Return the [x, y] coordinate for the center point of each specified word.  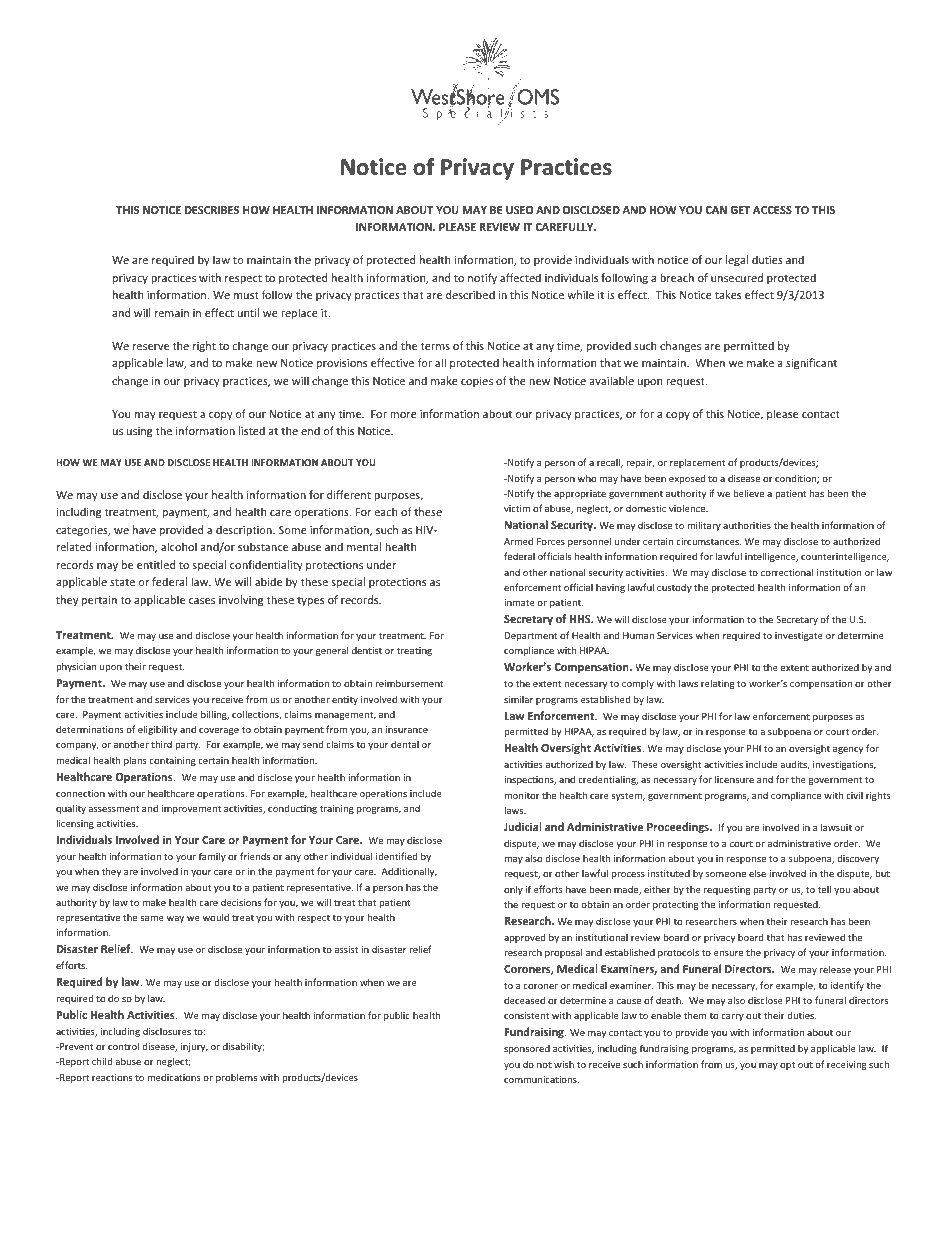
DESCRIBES [212, 210]
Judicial [523, 826]
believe [749, 493]
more [403, 415]
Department [531, 636]
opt [787, 1065]
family [212, 857]
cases [202, 601]
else [757, 873]
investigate [799, 636]
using [139, 432]
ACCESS [772, 210]
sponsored [527, 1049]
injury [194, 1047]
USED [519, 210]
